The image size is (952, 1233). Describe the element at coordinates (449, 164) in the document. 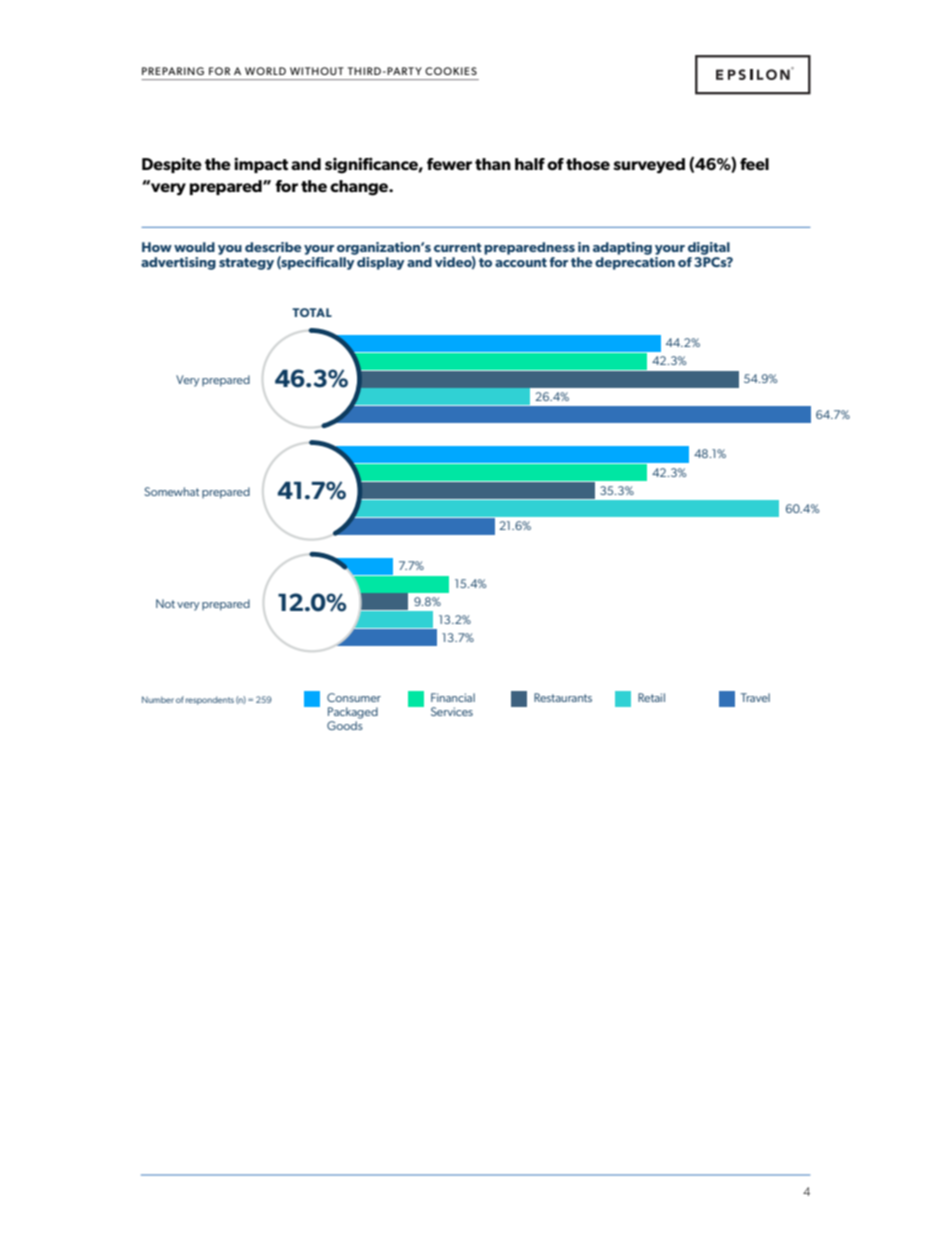

I see `fewer` at that location.
